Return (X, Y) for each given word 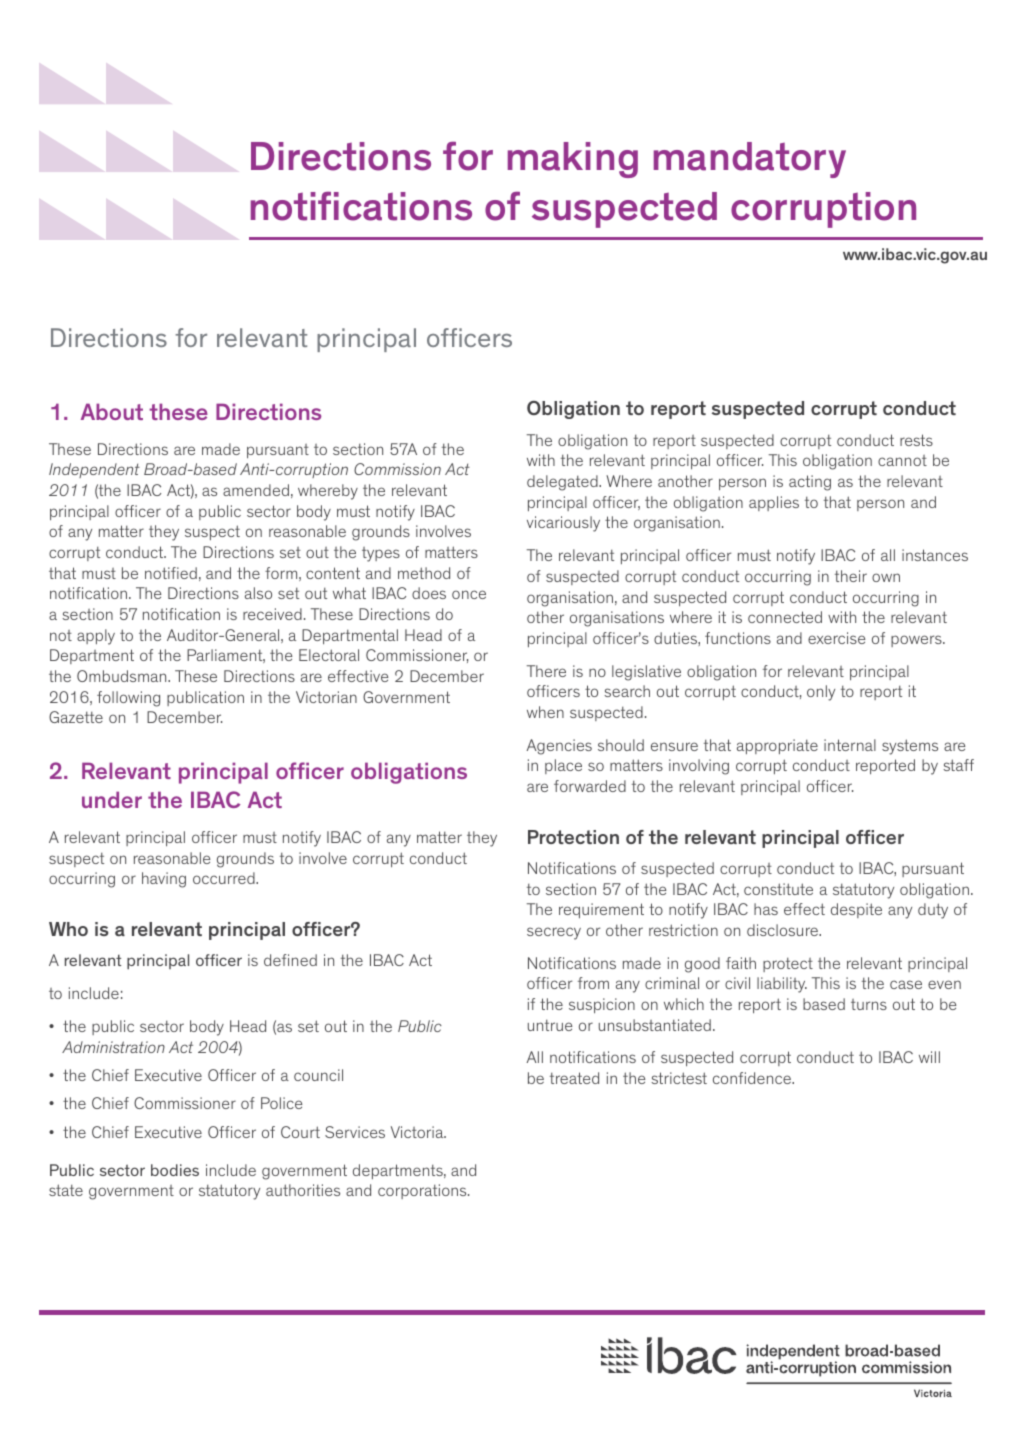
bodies (175, 1170)
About (112, 411)
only (821, 693)
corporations (423, 1191)
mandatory (750, 160)
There (546, 671)
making (573, 160)
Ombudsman (123, 676)
